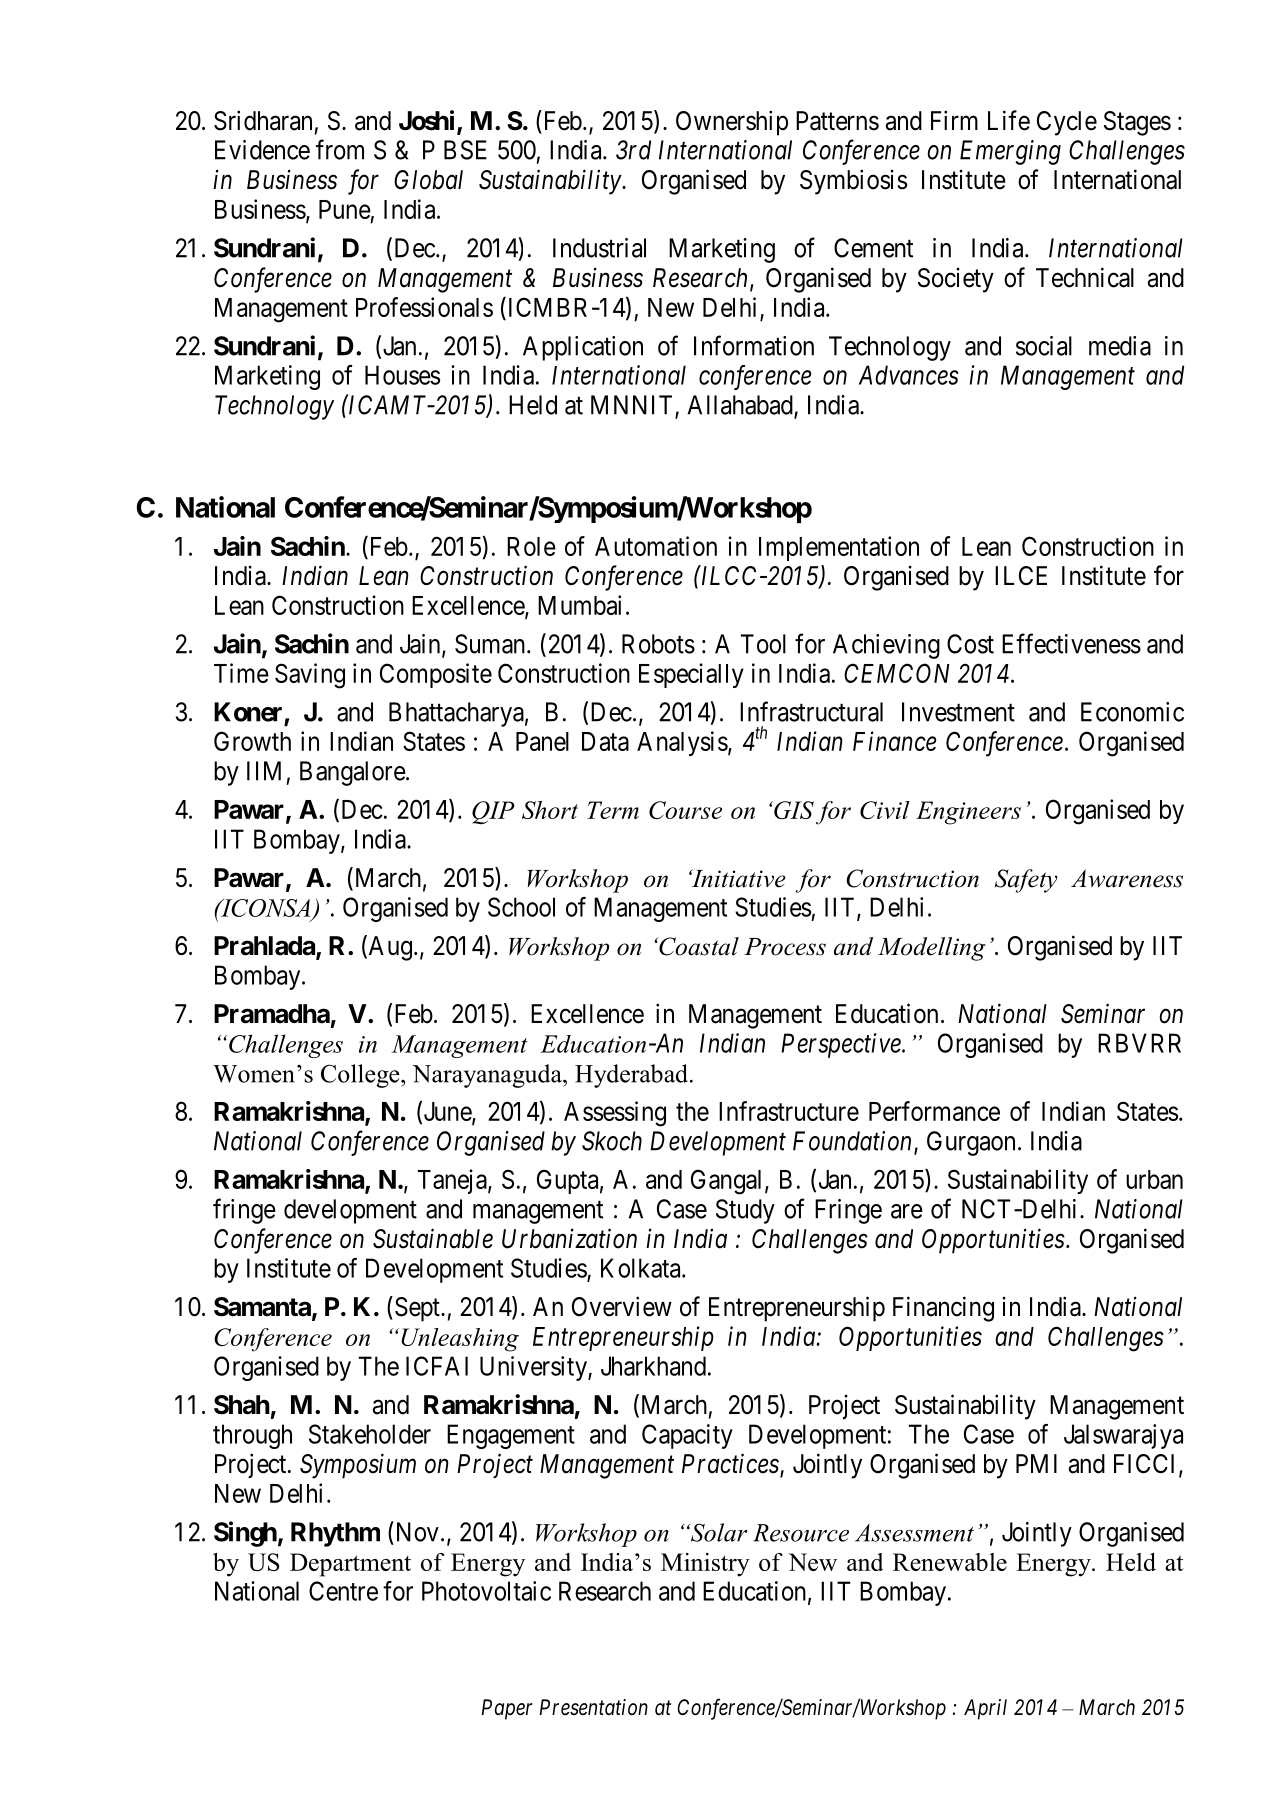  I want to click on from, so click(340, 149).
